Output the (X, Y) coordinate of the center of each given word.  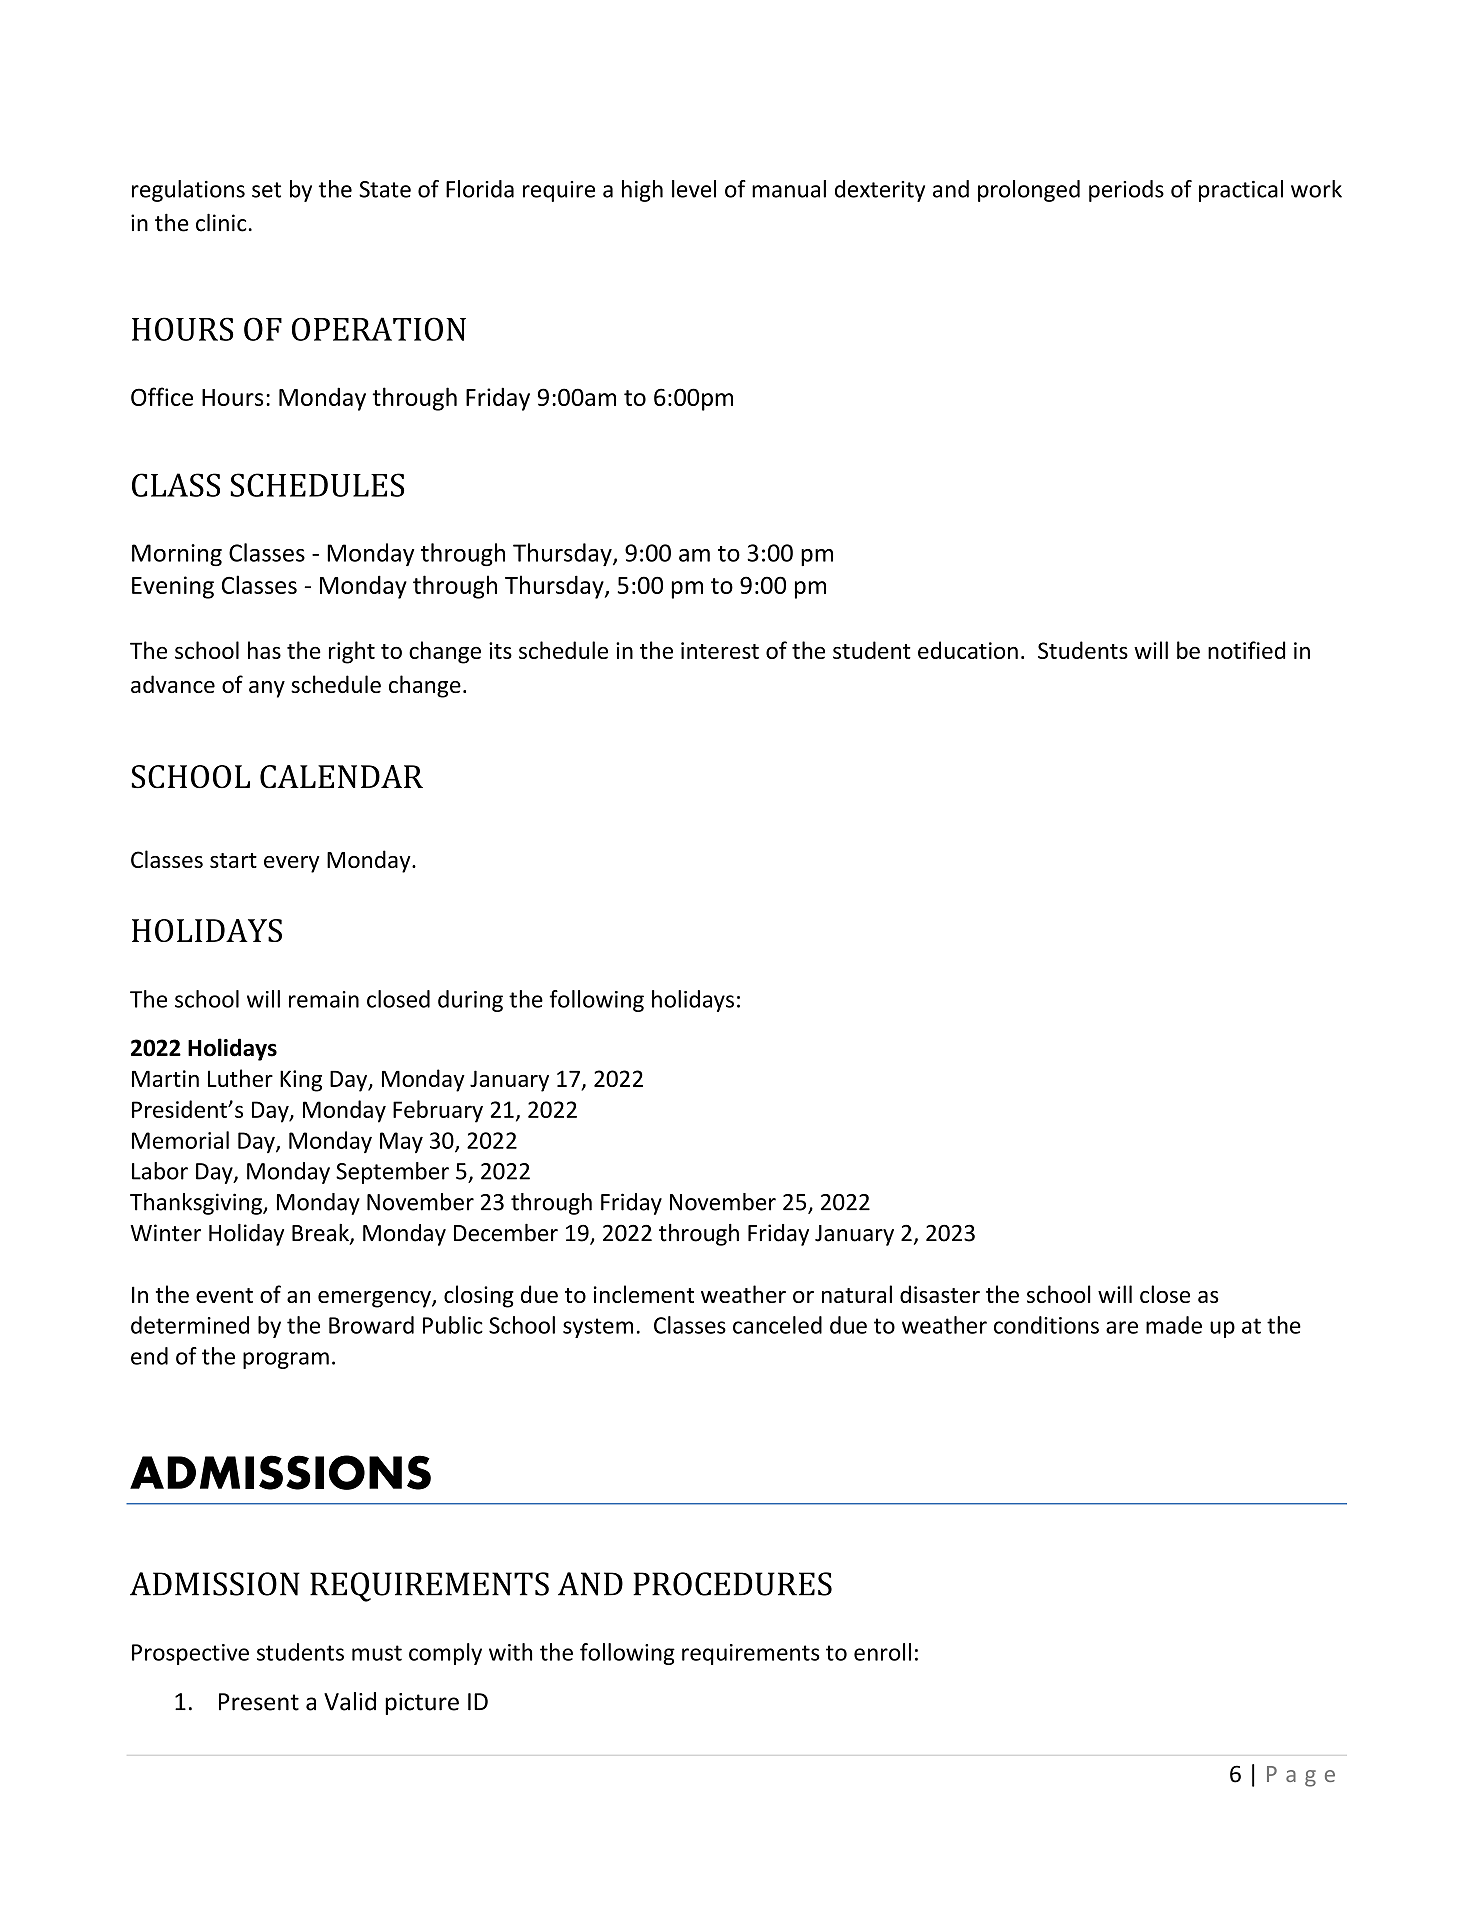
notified (1246, 650)
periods (1126, 191)
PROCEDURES (732, 1584)
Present (259, 1702)
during (470, 1001)
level (694, 189)
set (266, 190)
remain (324, 999)
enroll (882, 1652)
